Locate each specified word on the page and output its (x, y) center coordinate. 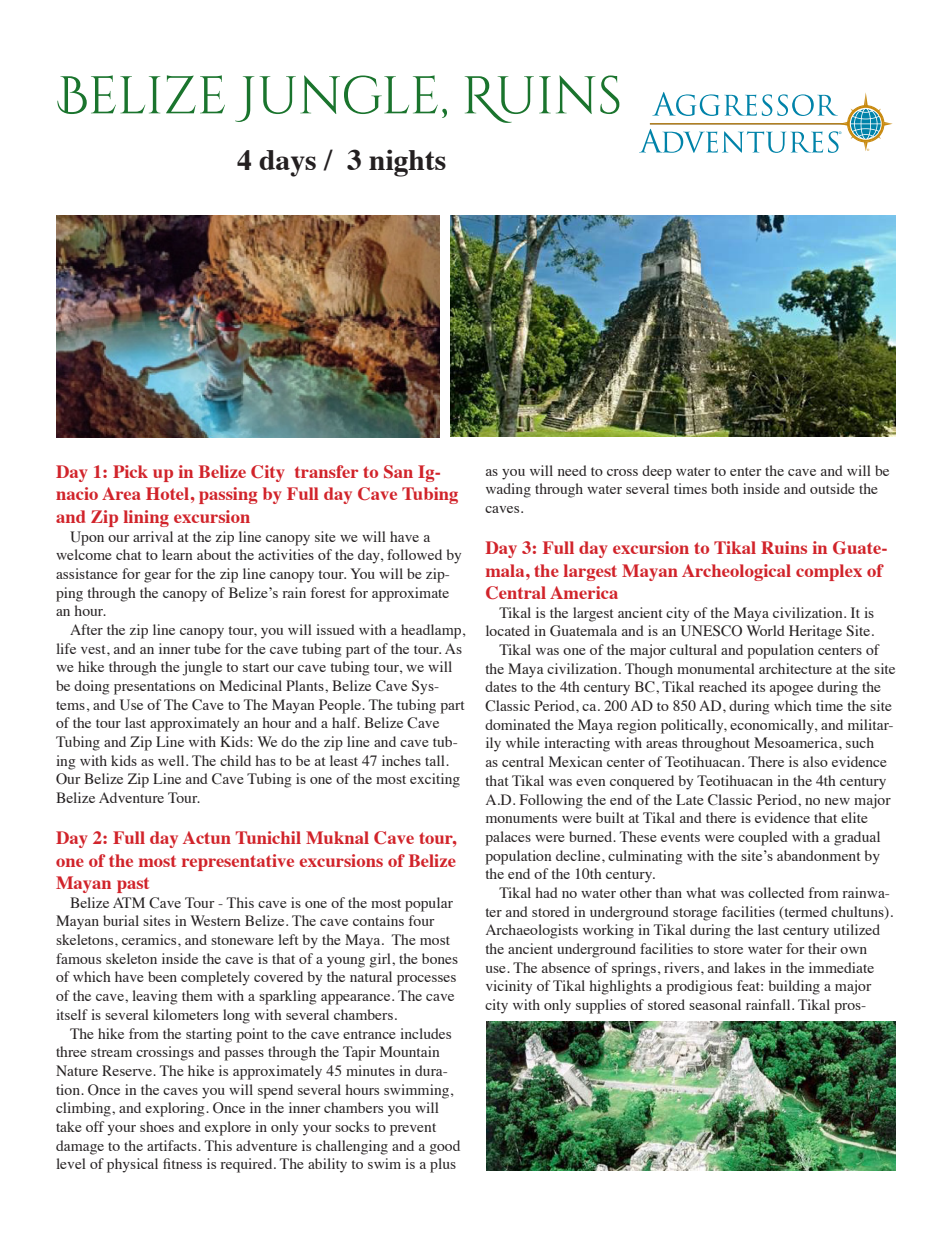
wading (508, 490)
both (725, 488)
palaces (508, 838)
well (172, 760)
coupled (763, 838)
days (287, 163)
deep (657, 472)
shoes (157, 1126)
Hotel (167, 493)
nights (407, 163)
